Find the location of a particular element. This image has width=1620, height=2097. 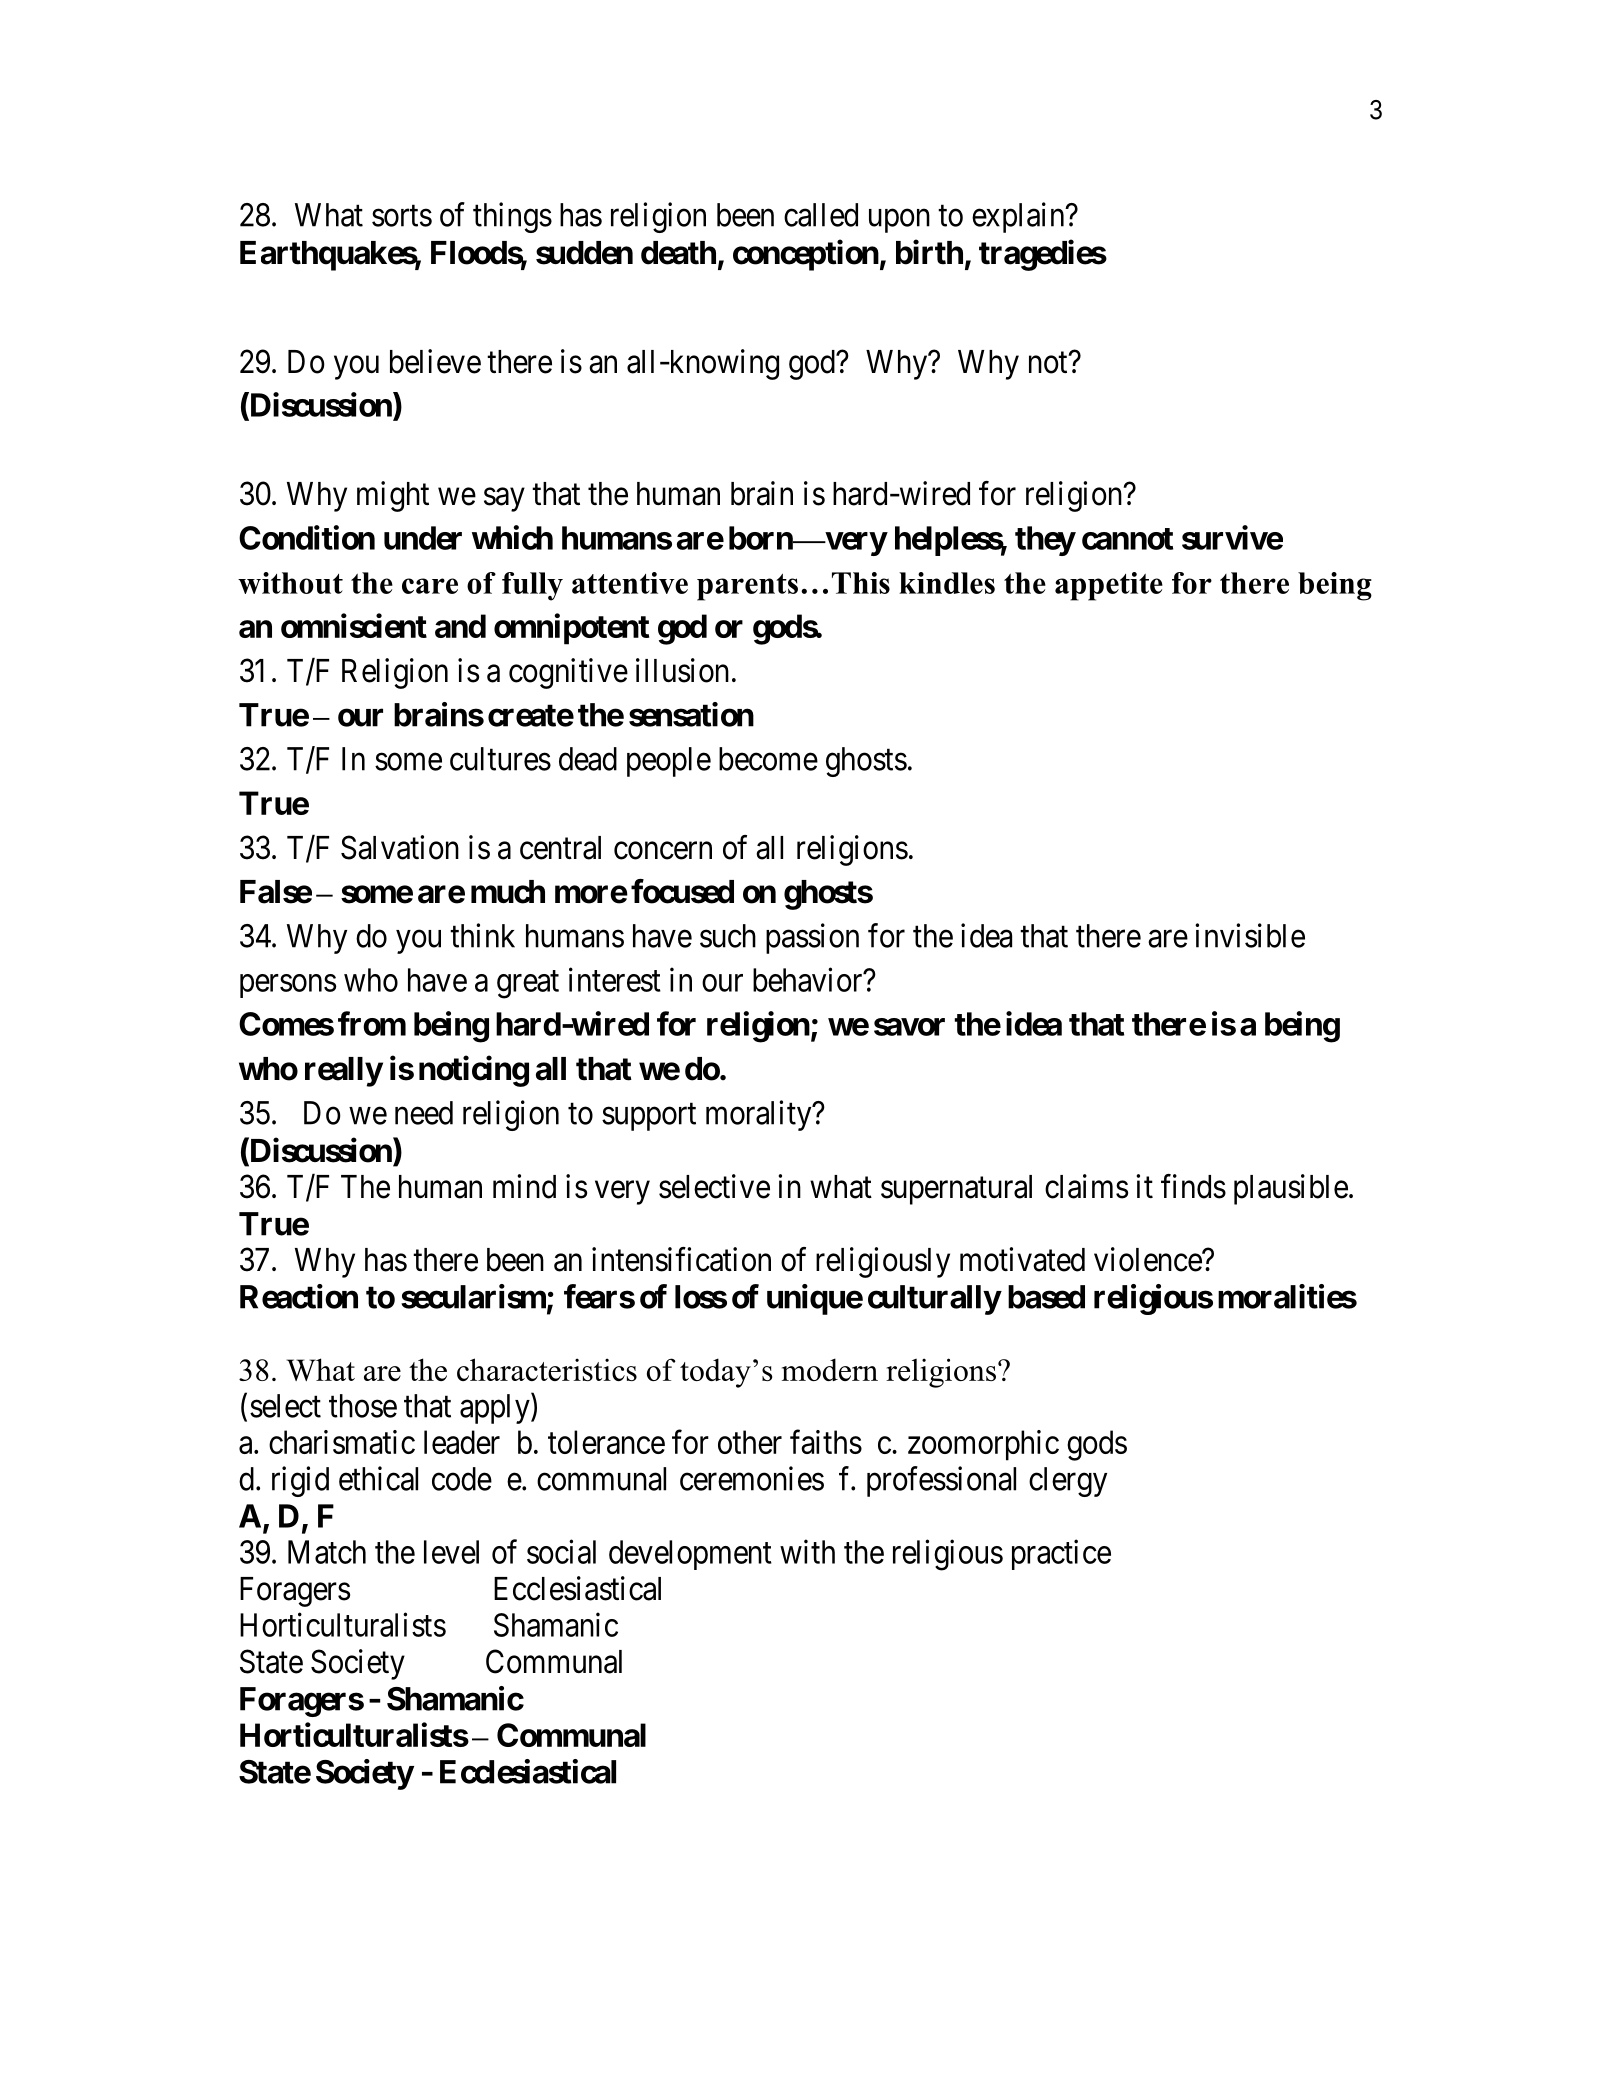

faiths is located at coordinates (826, 1442).
